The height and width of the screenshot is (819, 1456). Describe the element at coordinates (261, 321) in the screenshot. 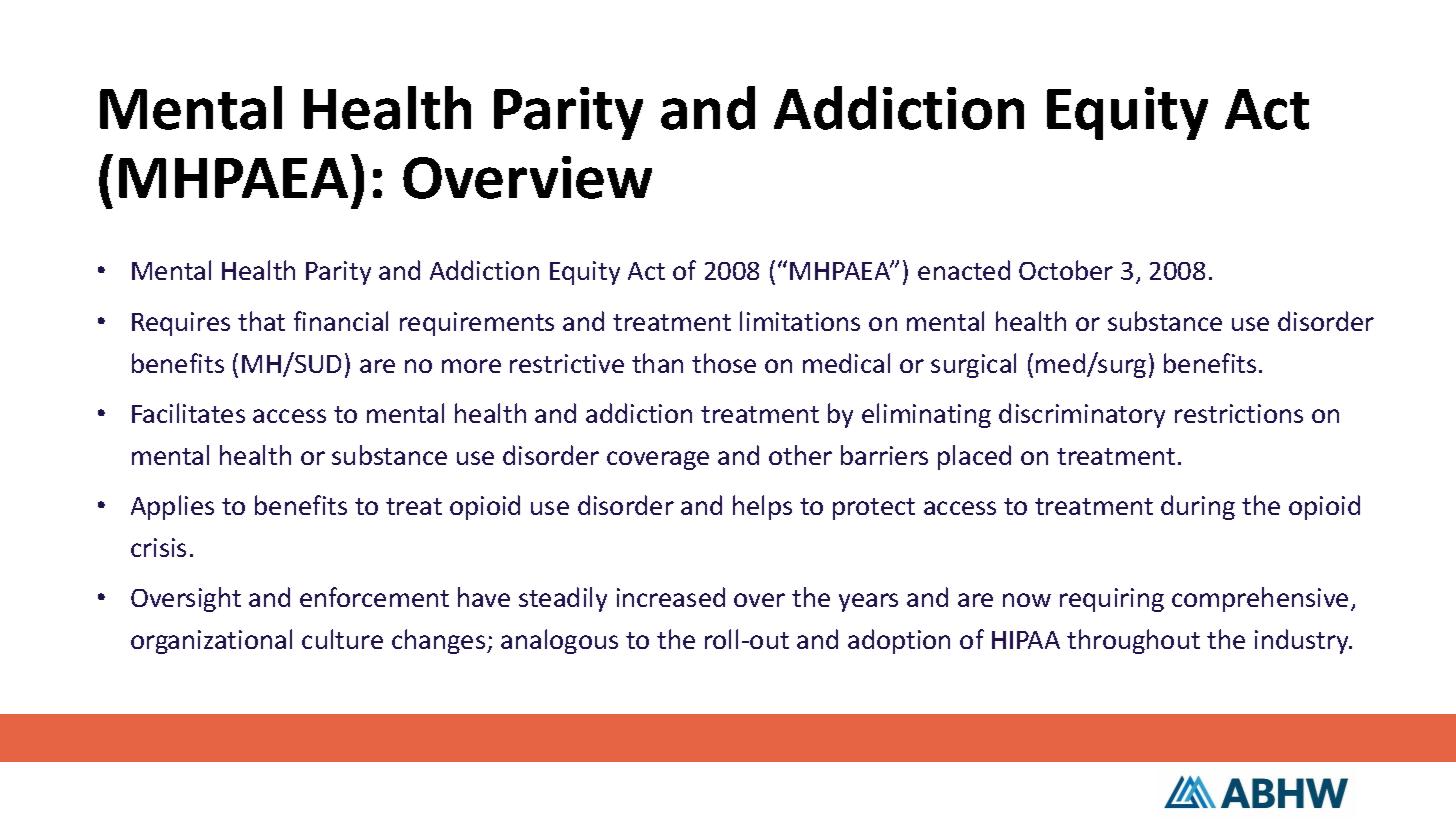

I see `that` at that location.
